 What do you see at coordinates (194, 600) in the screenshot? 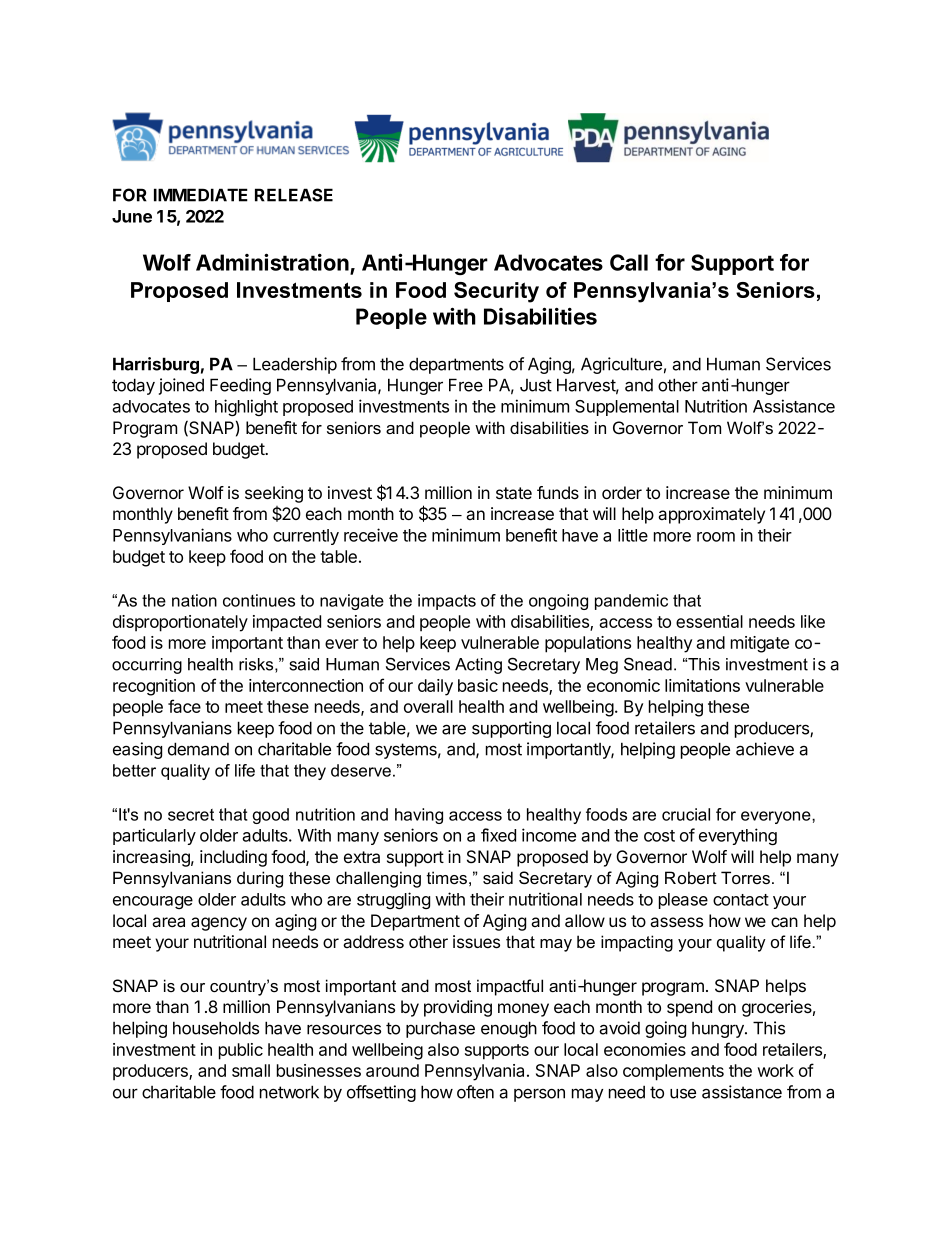
I see `nation` at bounding box center [194, 600].
